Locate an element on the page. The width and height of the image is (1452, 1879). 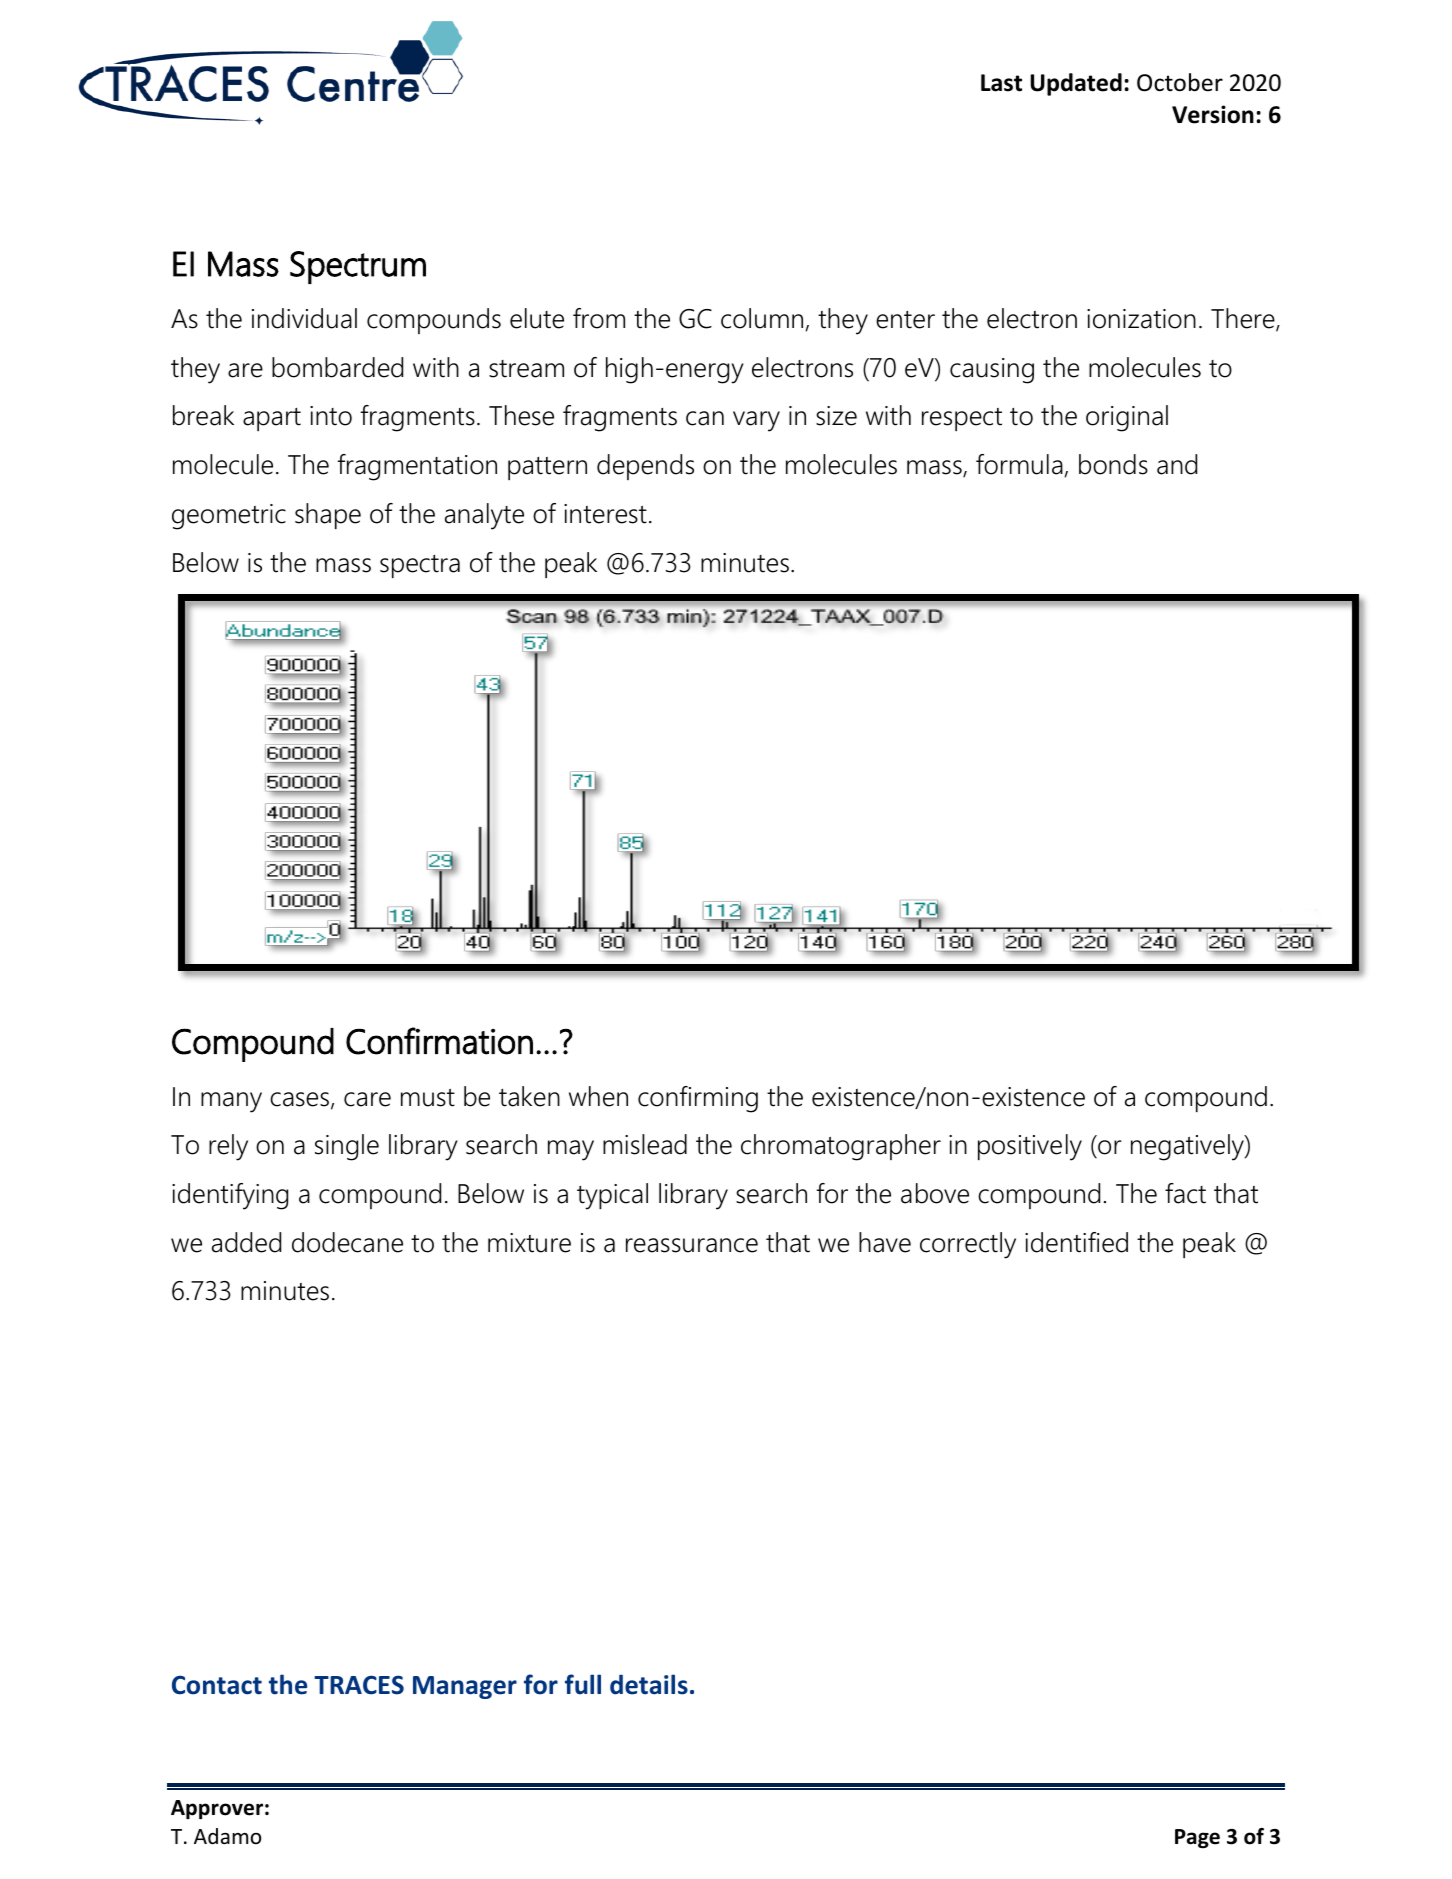
reassurance is located at coordinates (692, 1245).
